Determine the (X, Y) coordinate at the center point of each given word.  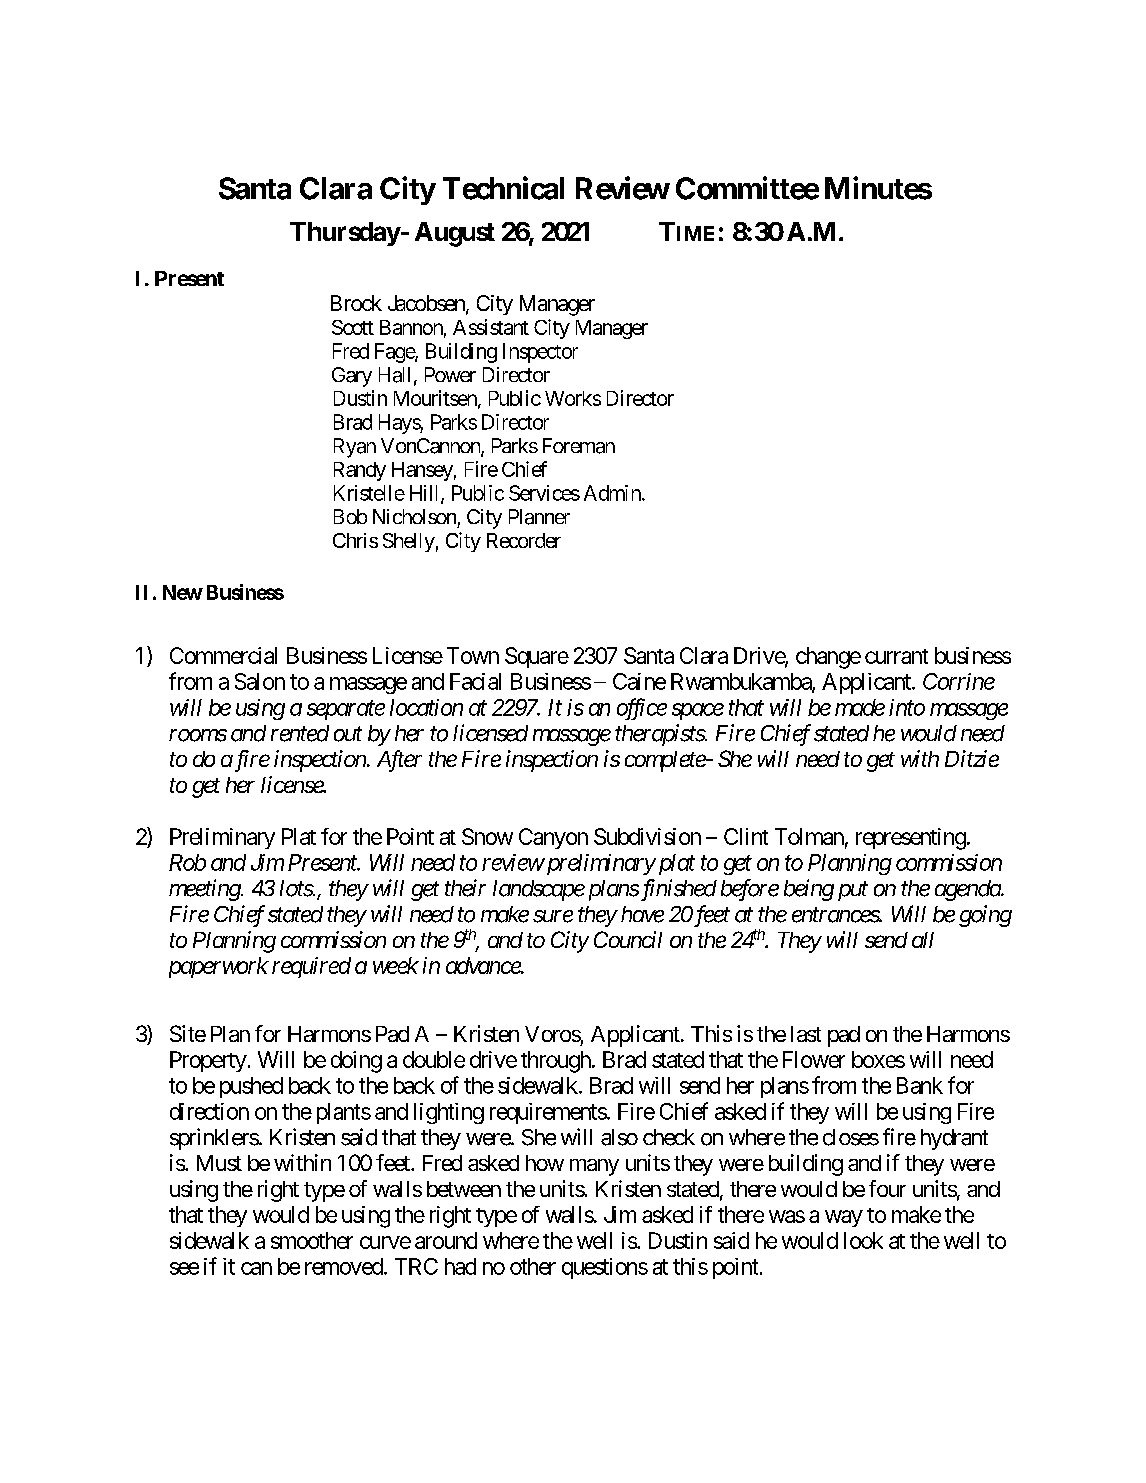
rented (300, 733)
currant (896, 656)
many (594, 1167)
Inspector (540, 353)
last (806, 1034)
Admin (612, 493)
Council (628, 939)
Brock (356, 303)
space (698, 711)
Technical (503, 188)
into (907, 707)
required (311, 967)
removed (344, 1266)
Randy (360, 471)
